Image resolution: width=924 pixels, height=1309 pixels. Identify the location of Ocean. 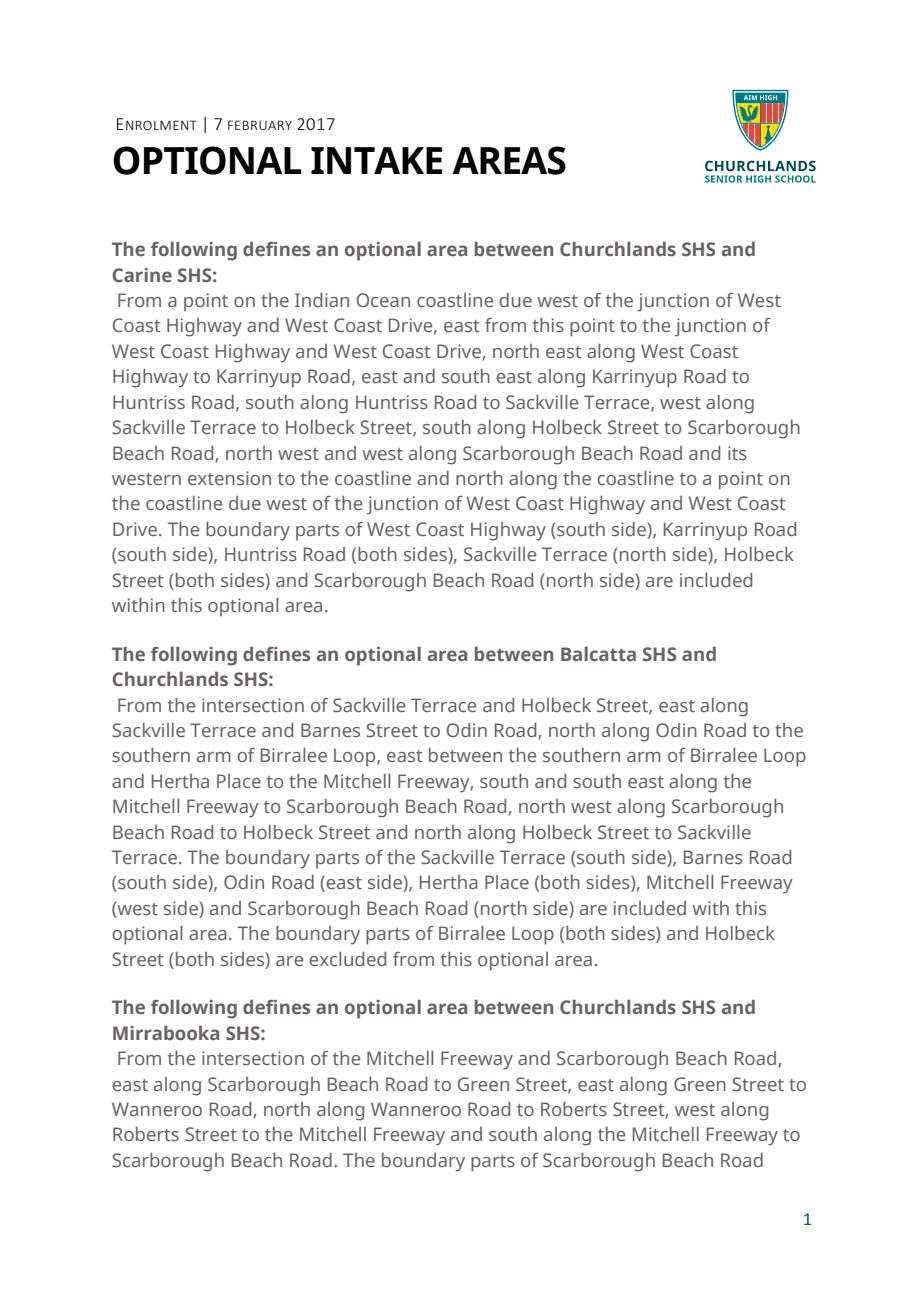
(383, 300).
